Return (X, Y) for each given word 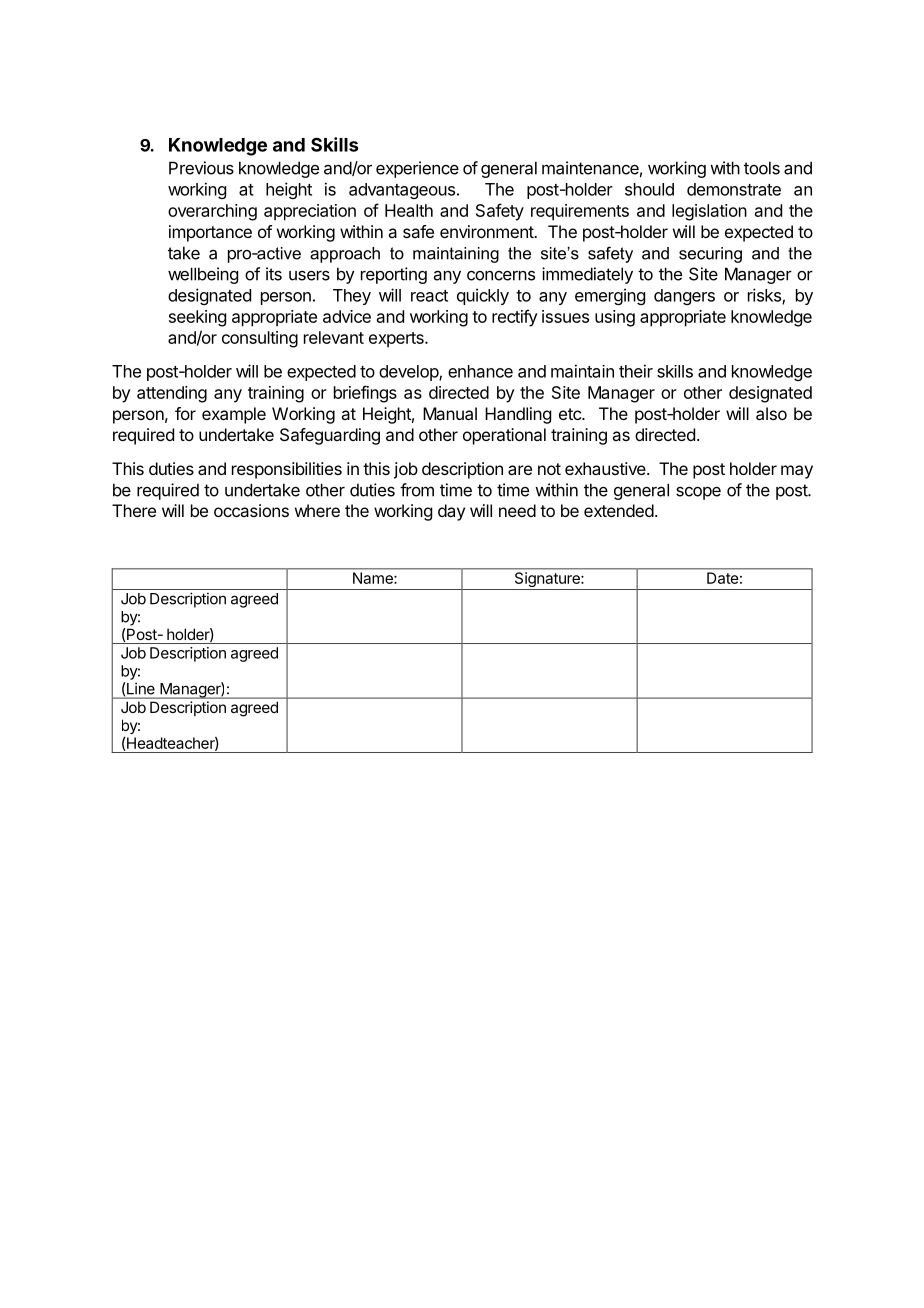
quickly (483, 296)
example (234, 415)
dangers (684, 297)
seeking (197, 318)
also (771, 413)
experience (417, 169)
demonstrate (734, 189)
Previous (201, 168)
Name (374, 578)
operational (504, 436)
